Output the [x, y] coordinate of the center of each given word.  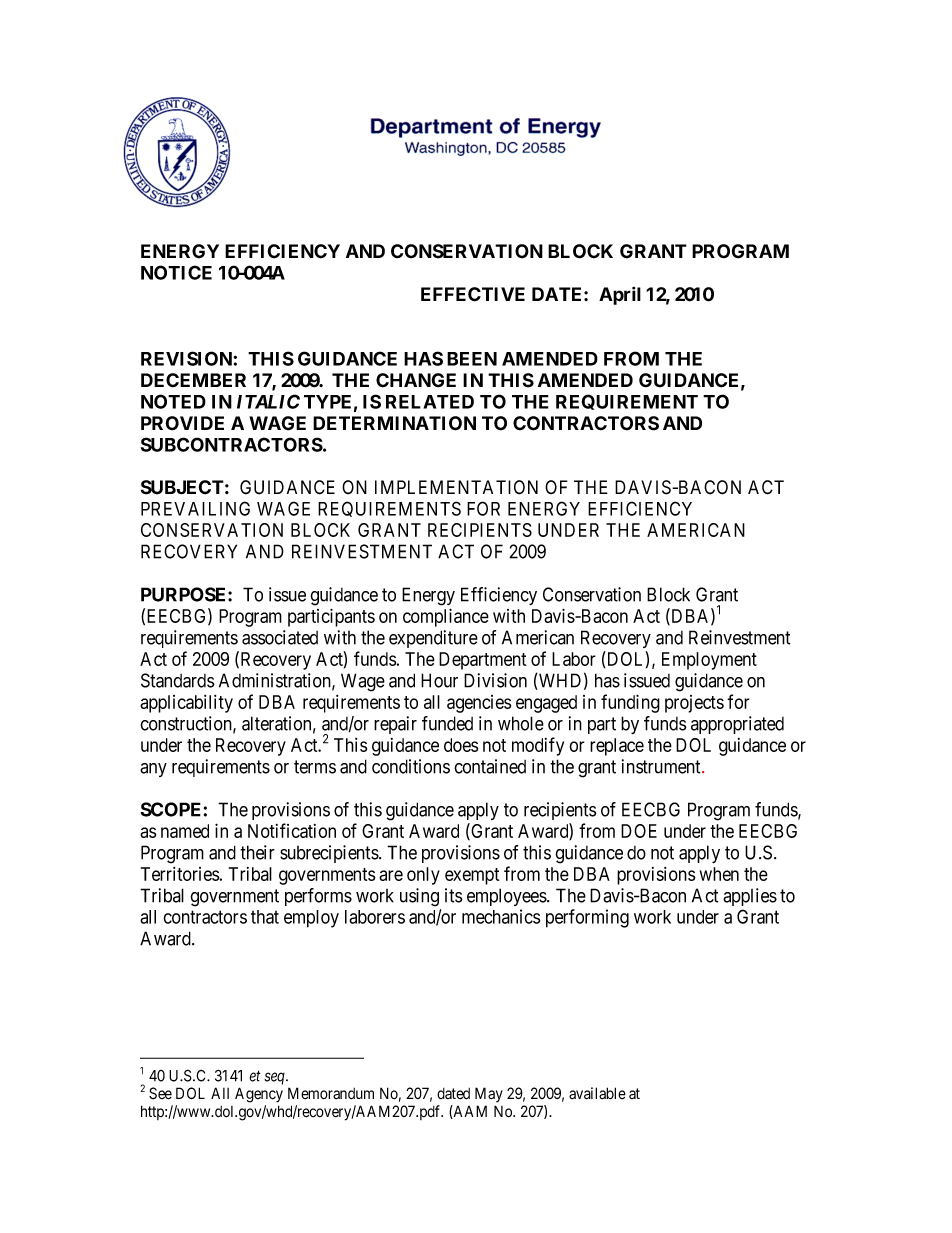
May [489, 1094]
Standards [178, 680]
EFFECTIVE [473, 294]
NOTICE [176, 272]
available [597, 1093]
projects [694, 704]
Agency [259, 1095]
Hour [439, 680]
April [620, 295]
